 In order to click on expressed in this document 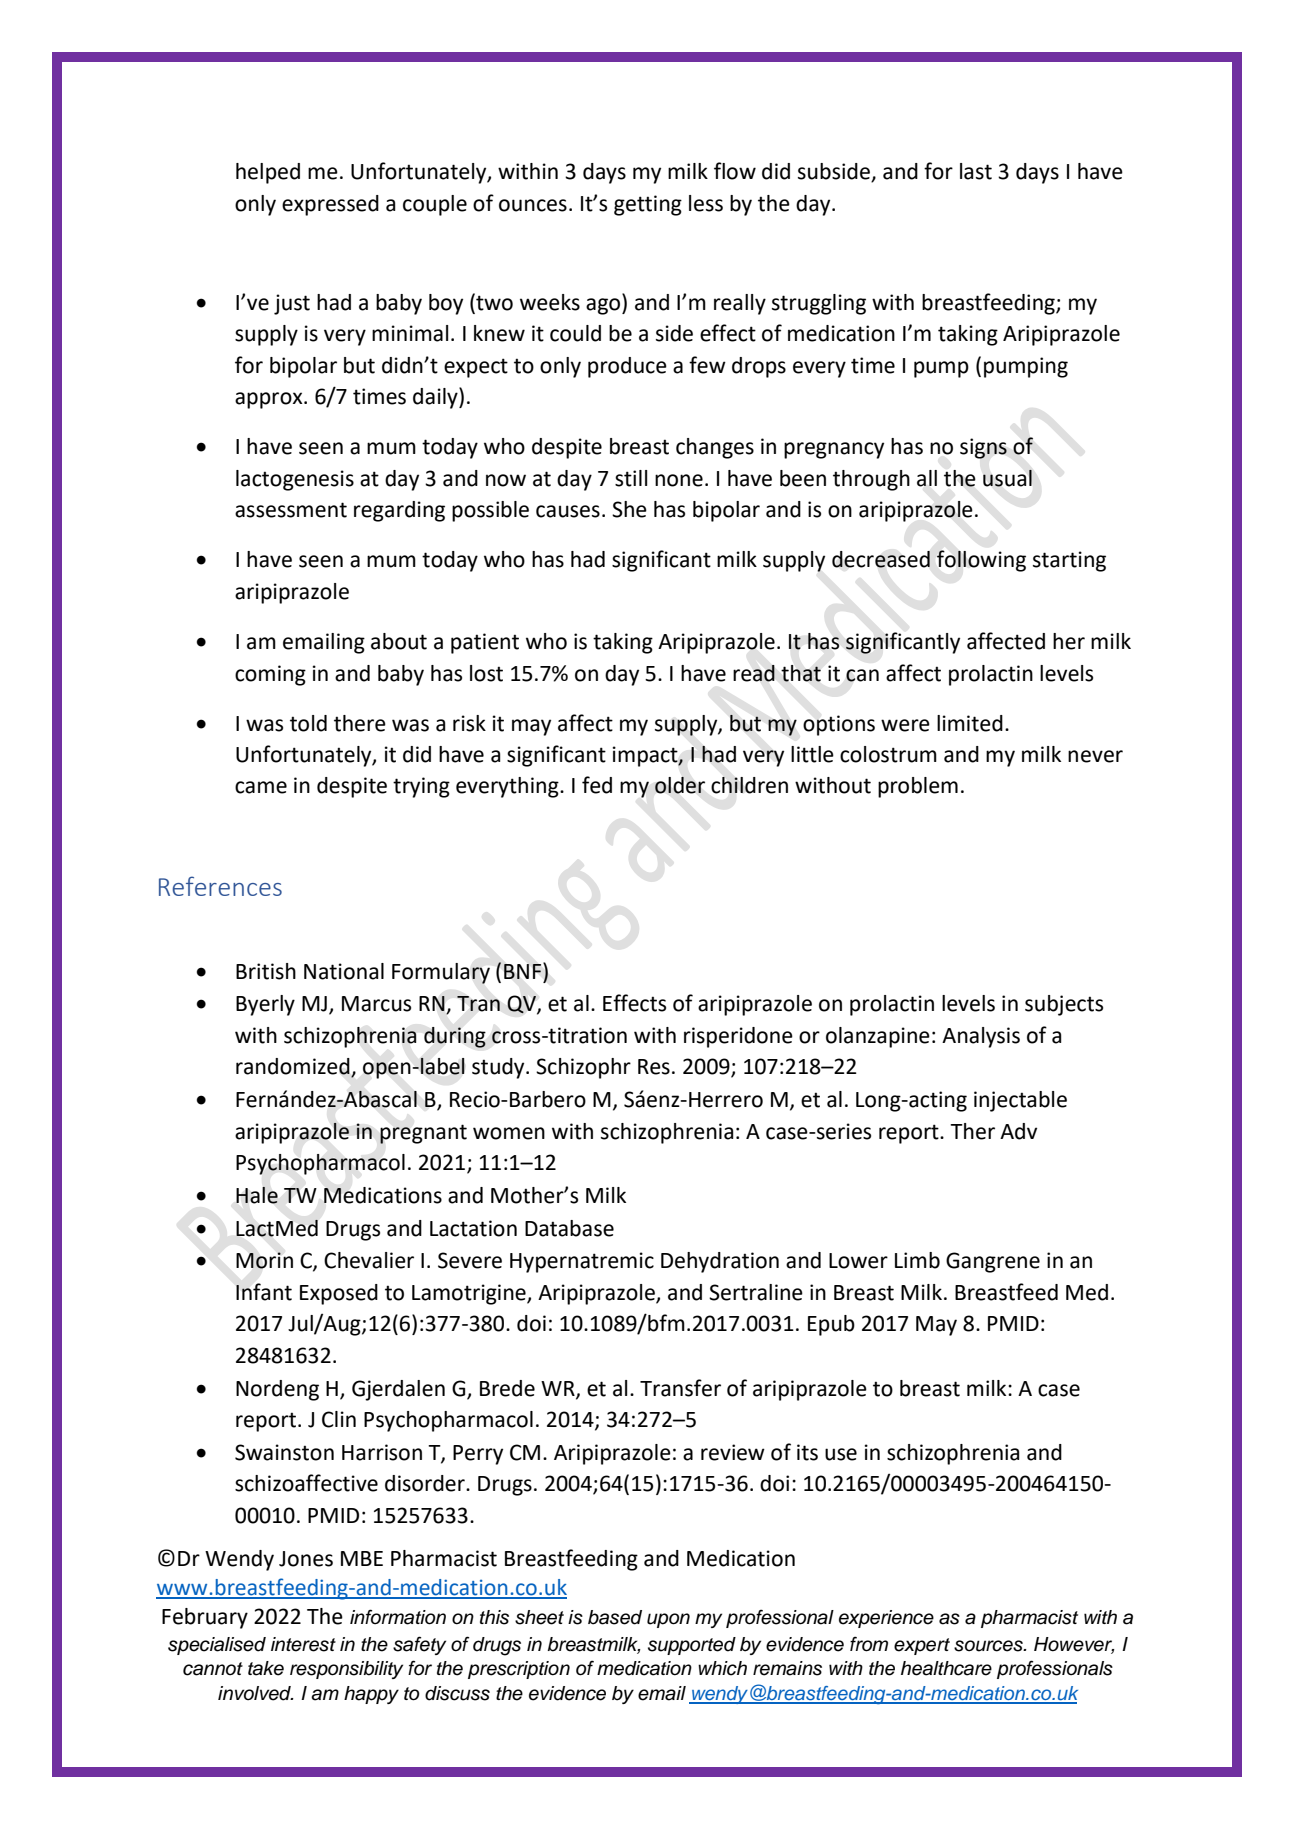, I will do `click(330, 205)`.
